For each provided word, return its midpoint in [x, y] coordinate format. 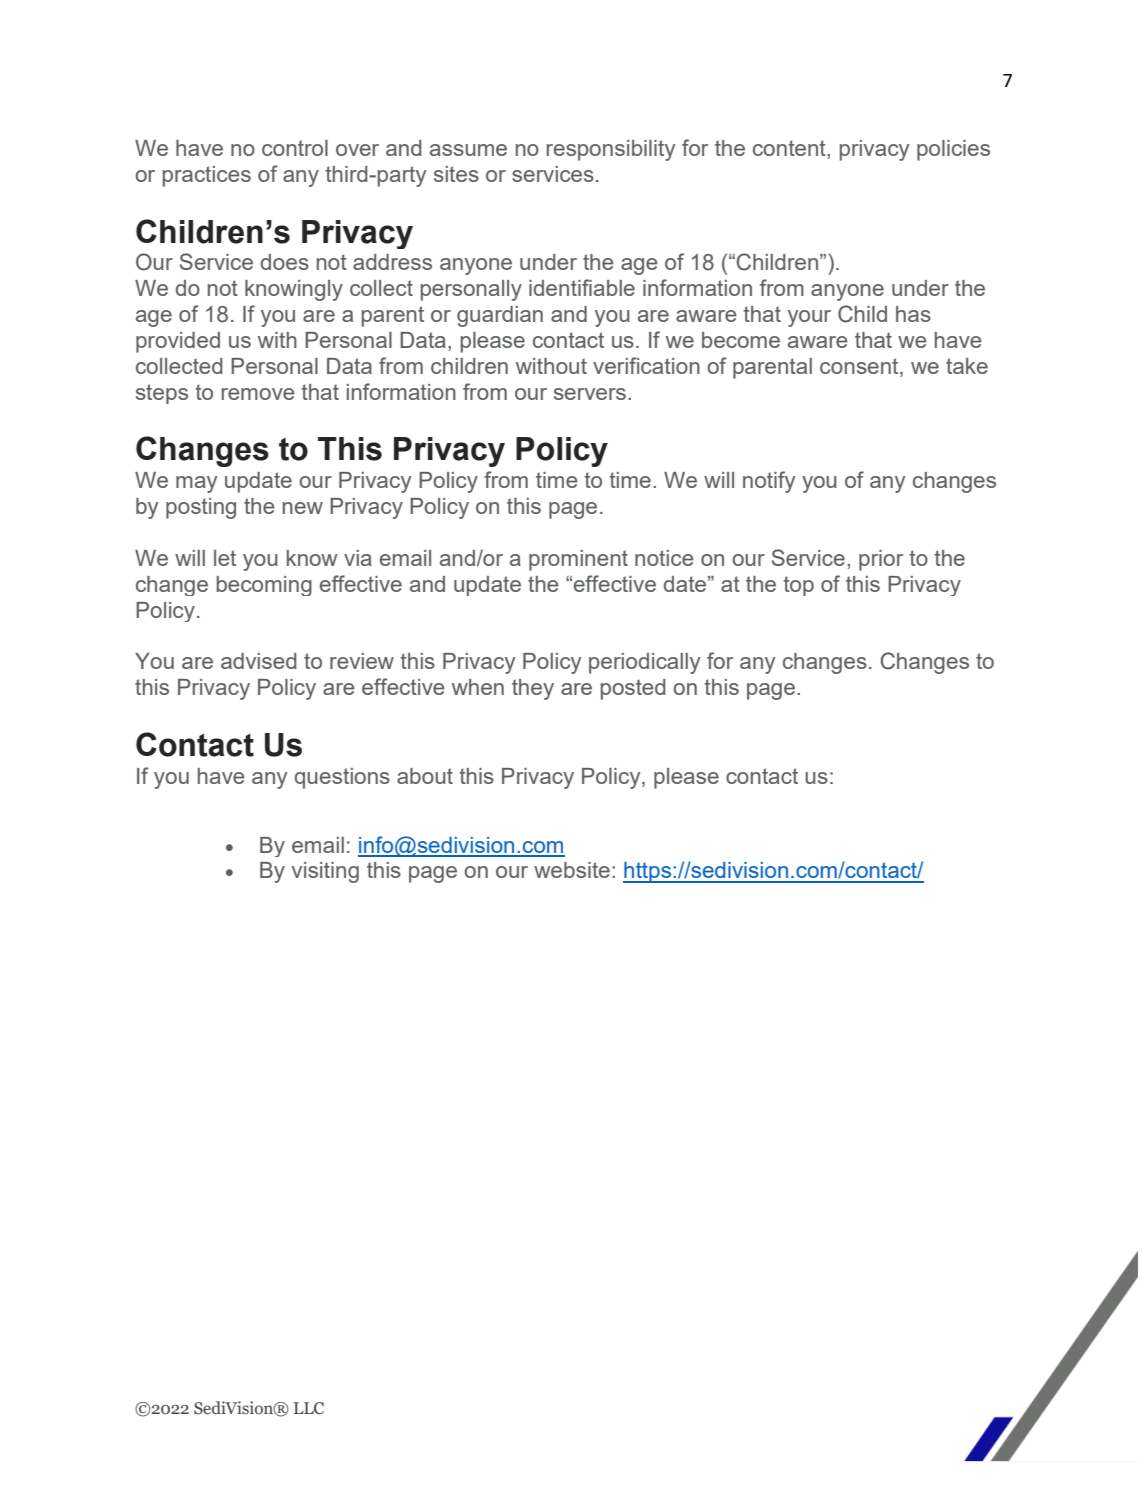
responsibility [611, 150]
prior [881, 560]
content [790, 148]
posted [633, 689]
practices [207, 176]
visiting [325, 872]
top [798, 586]
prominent [578, 560]
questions [342, 778]
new [303, 508]
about [425, 776]
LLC [309, 1408]
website [572, 870]
